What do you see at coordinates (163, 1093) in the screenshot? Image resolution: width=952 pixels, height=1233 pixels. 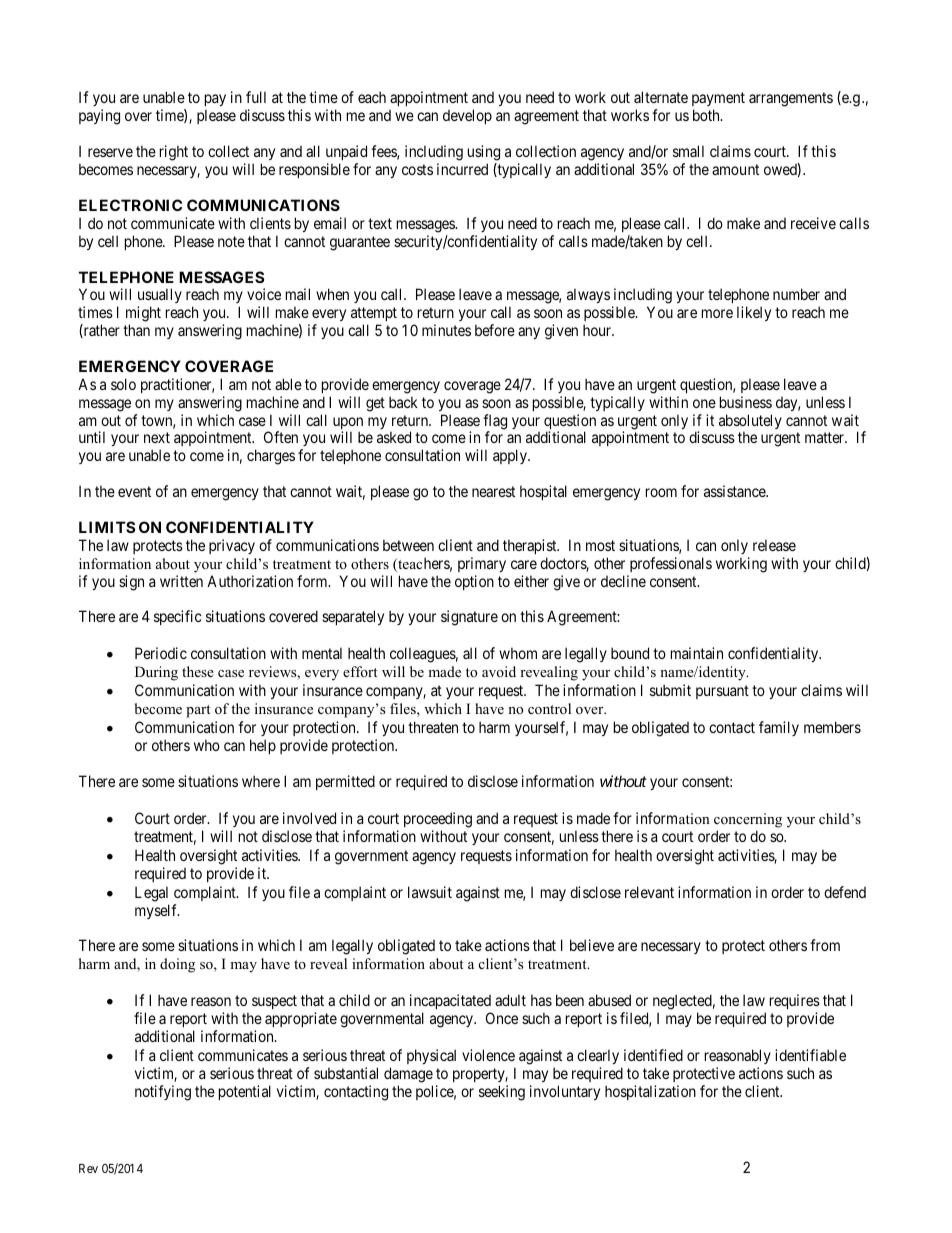 I see `notifying` at bounding box center [163, 1093].
